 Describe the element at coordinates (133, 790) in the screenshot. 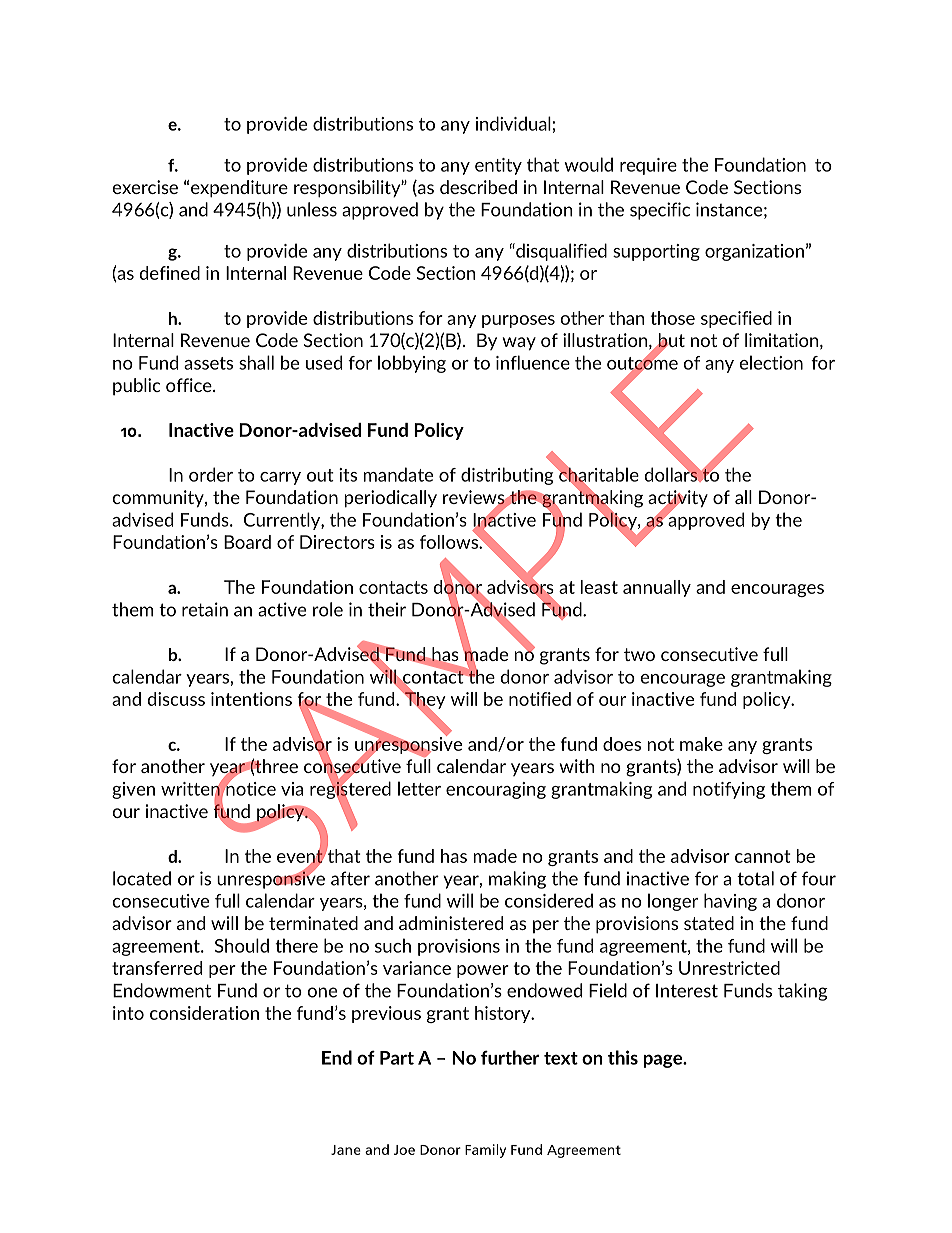

I see `given` at that location.
